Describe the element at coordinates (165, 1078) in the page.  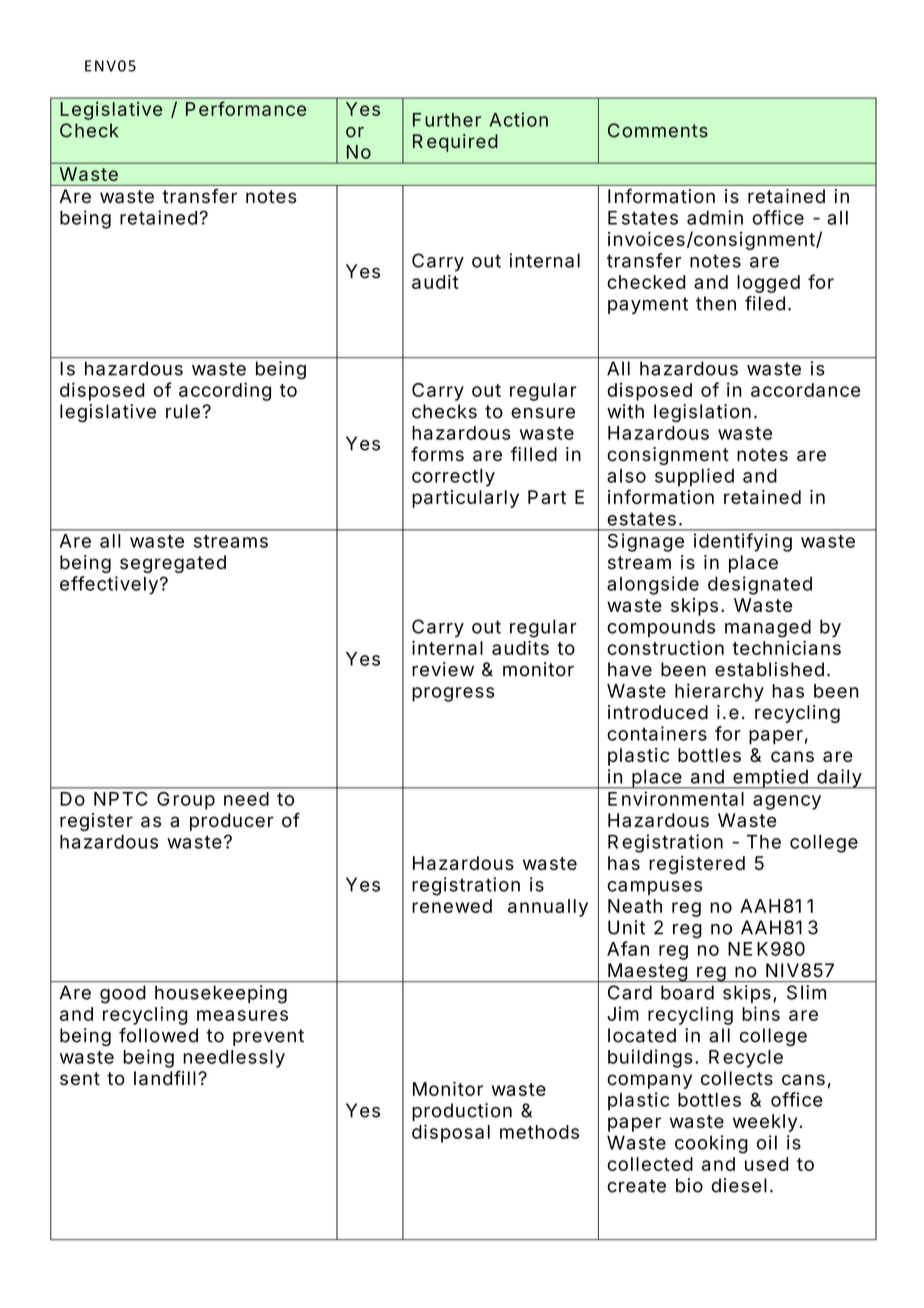
I see `landfill` at that location.
